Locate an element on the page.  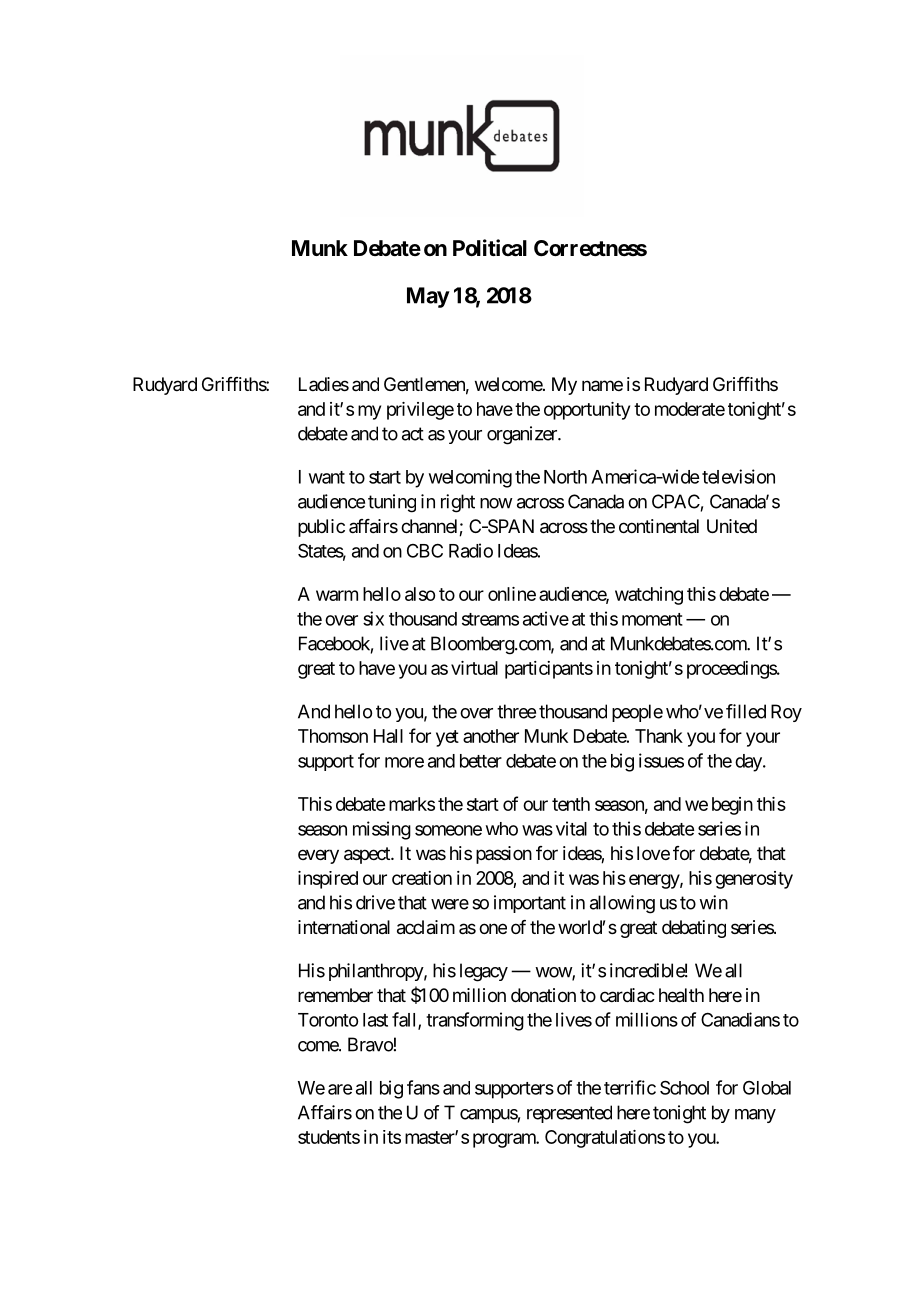
day is located at coordinates (748, 763).
